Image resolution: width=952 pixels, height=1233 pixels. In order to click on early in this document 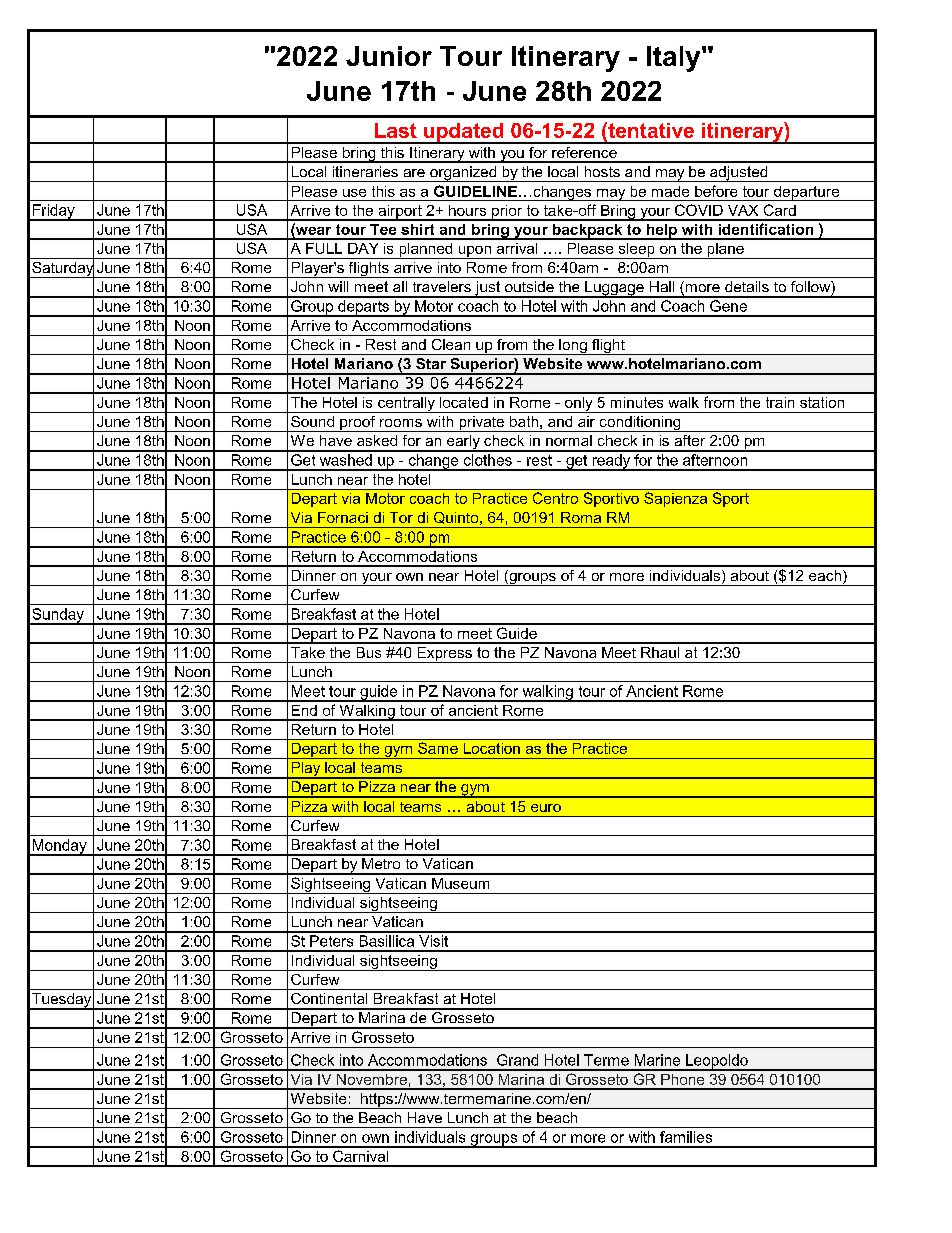, I will do `click(463, 443)`.
